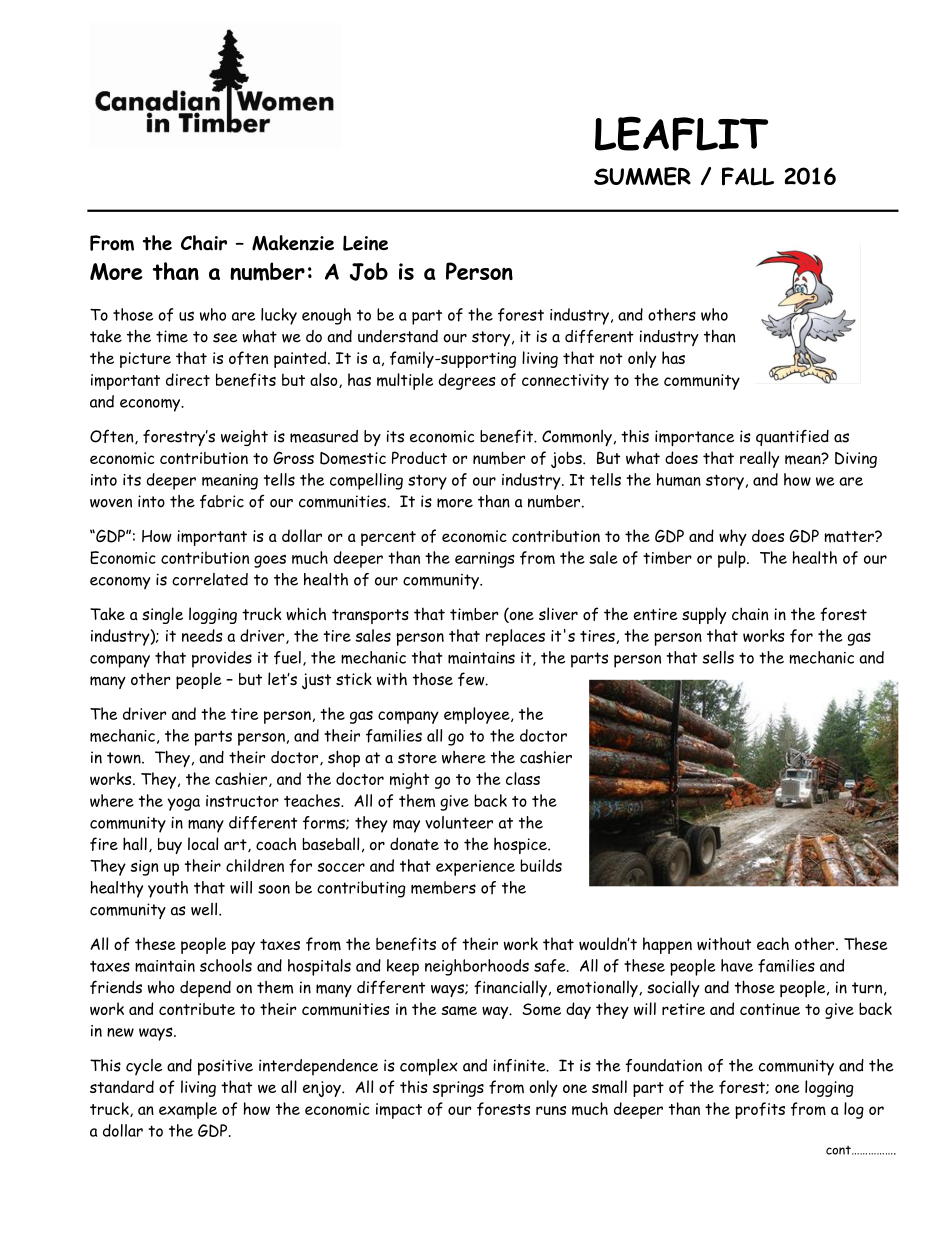  I want to click on degrees, so click(467, 381).
